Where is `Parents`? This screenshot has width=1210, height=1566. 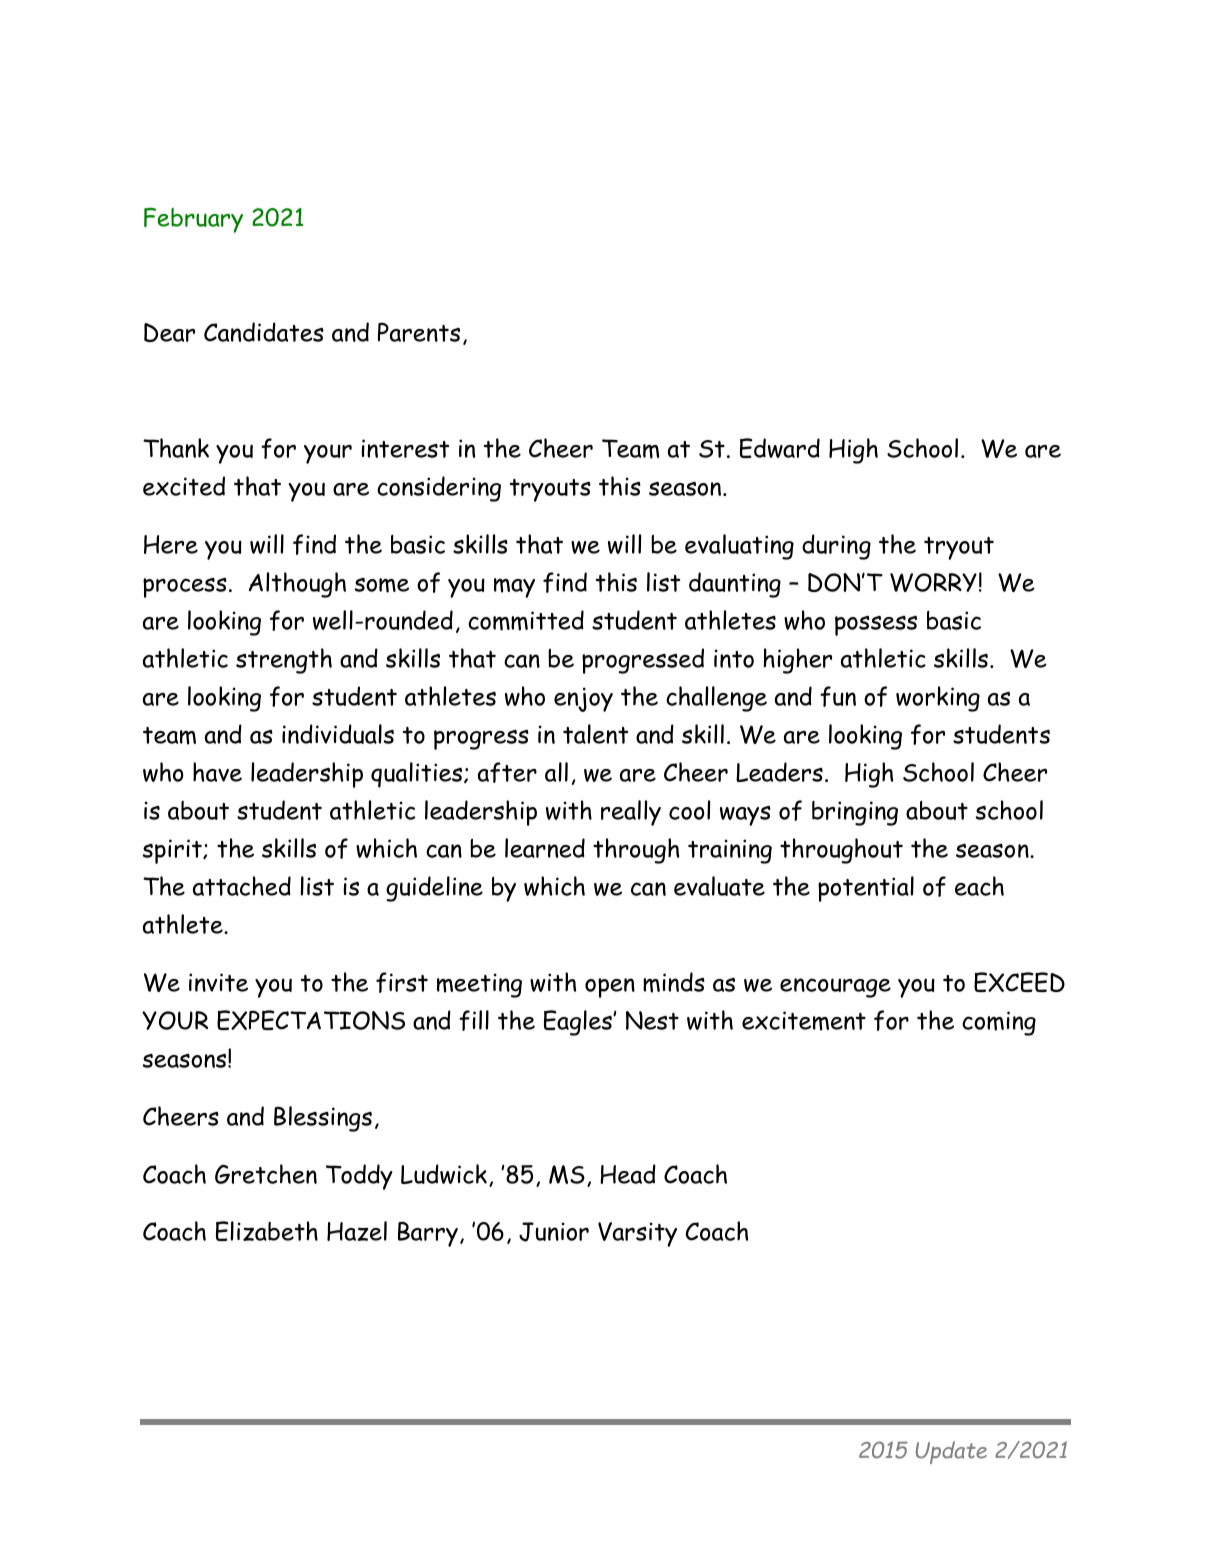 Parents is located at coordinates (419, 332).
